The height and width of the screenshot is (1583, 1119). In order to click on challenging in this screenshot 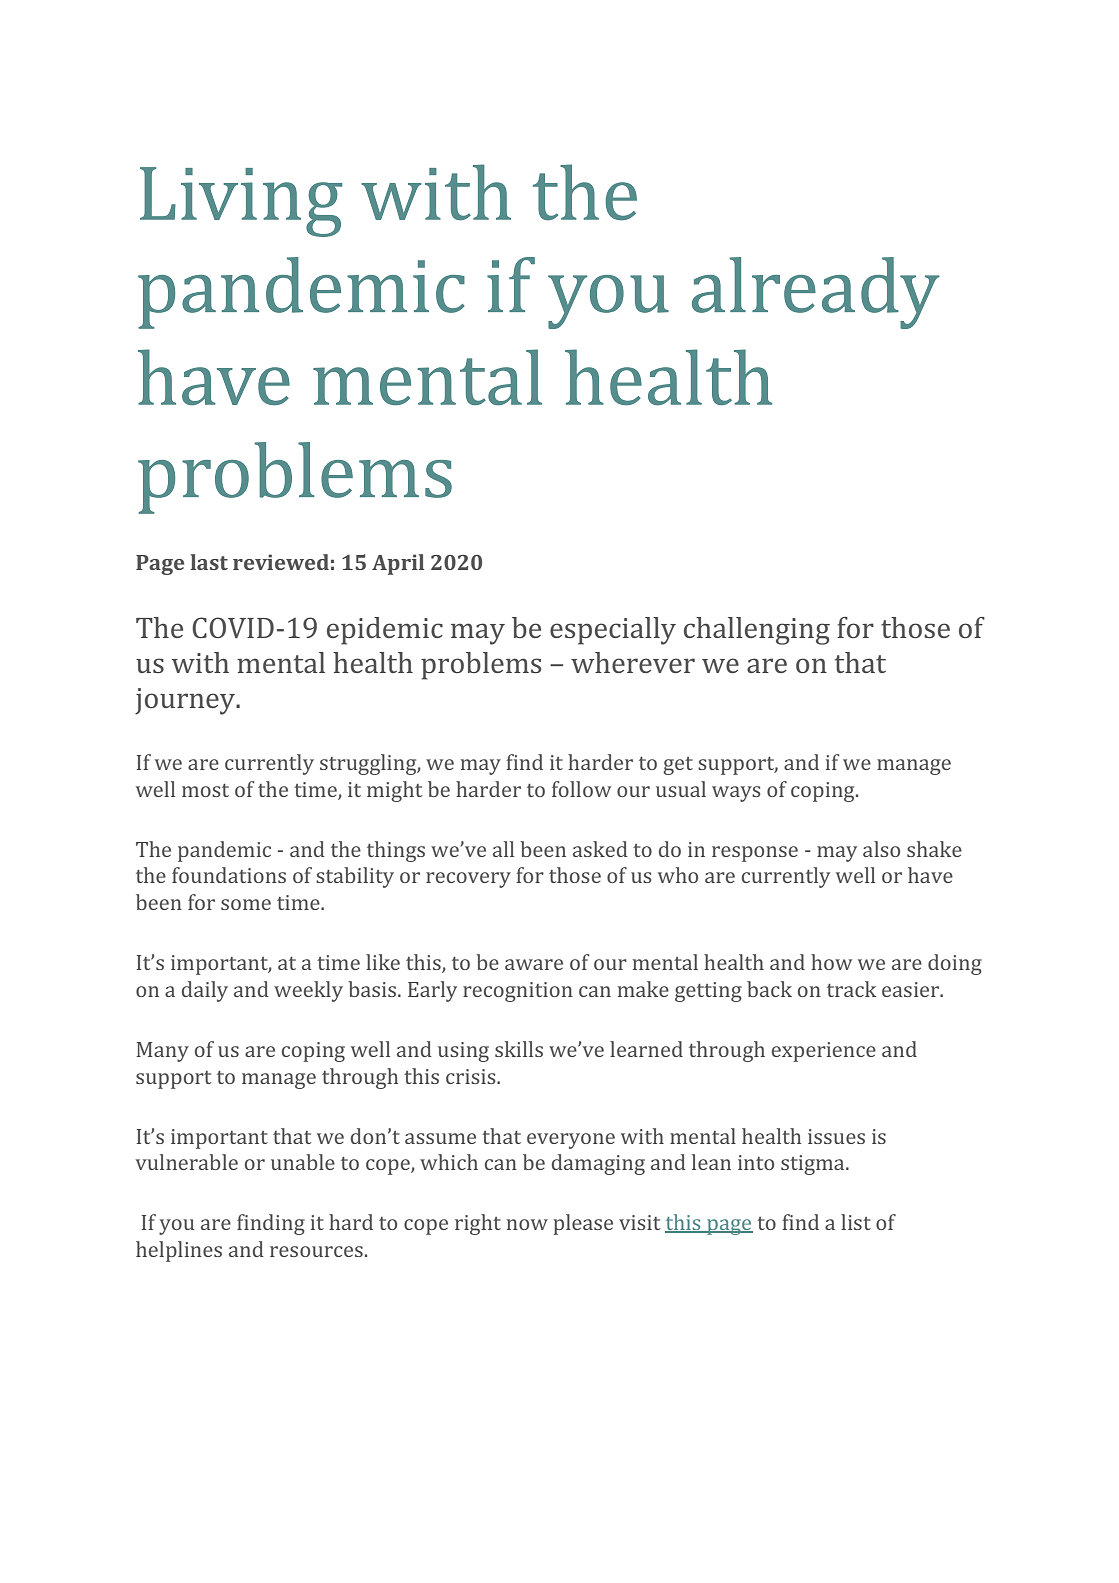, I will do `click(757, 631)`.
